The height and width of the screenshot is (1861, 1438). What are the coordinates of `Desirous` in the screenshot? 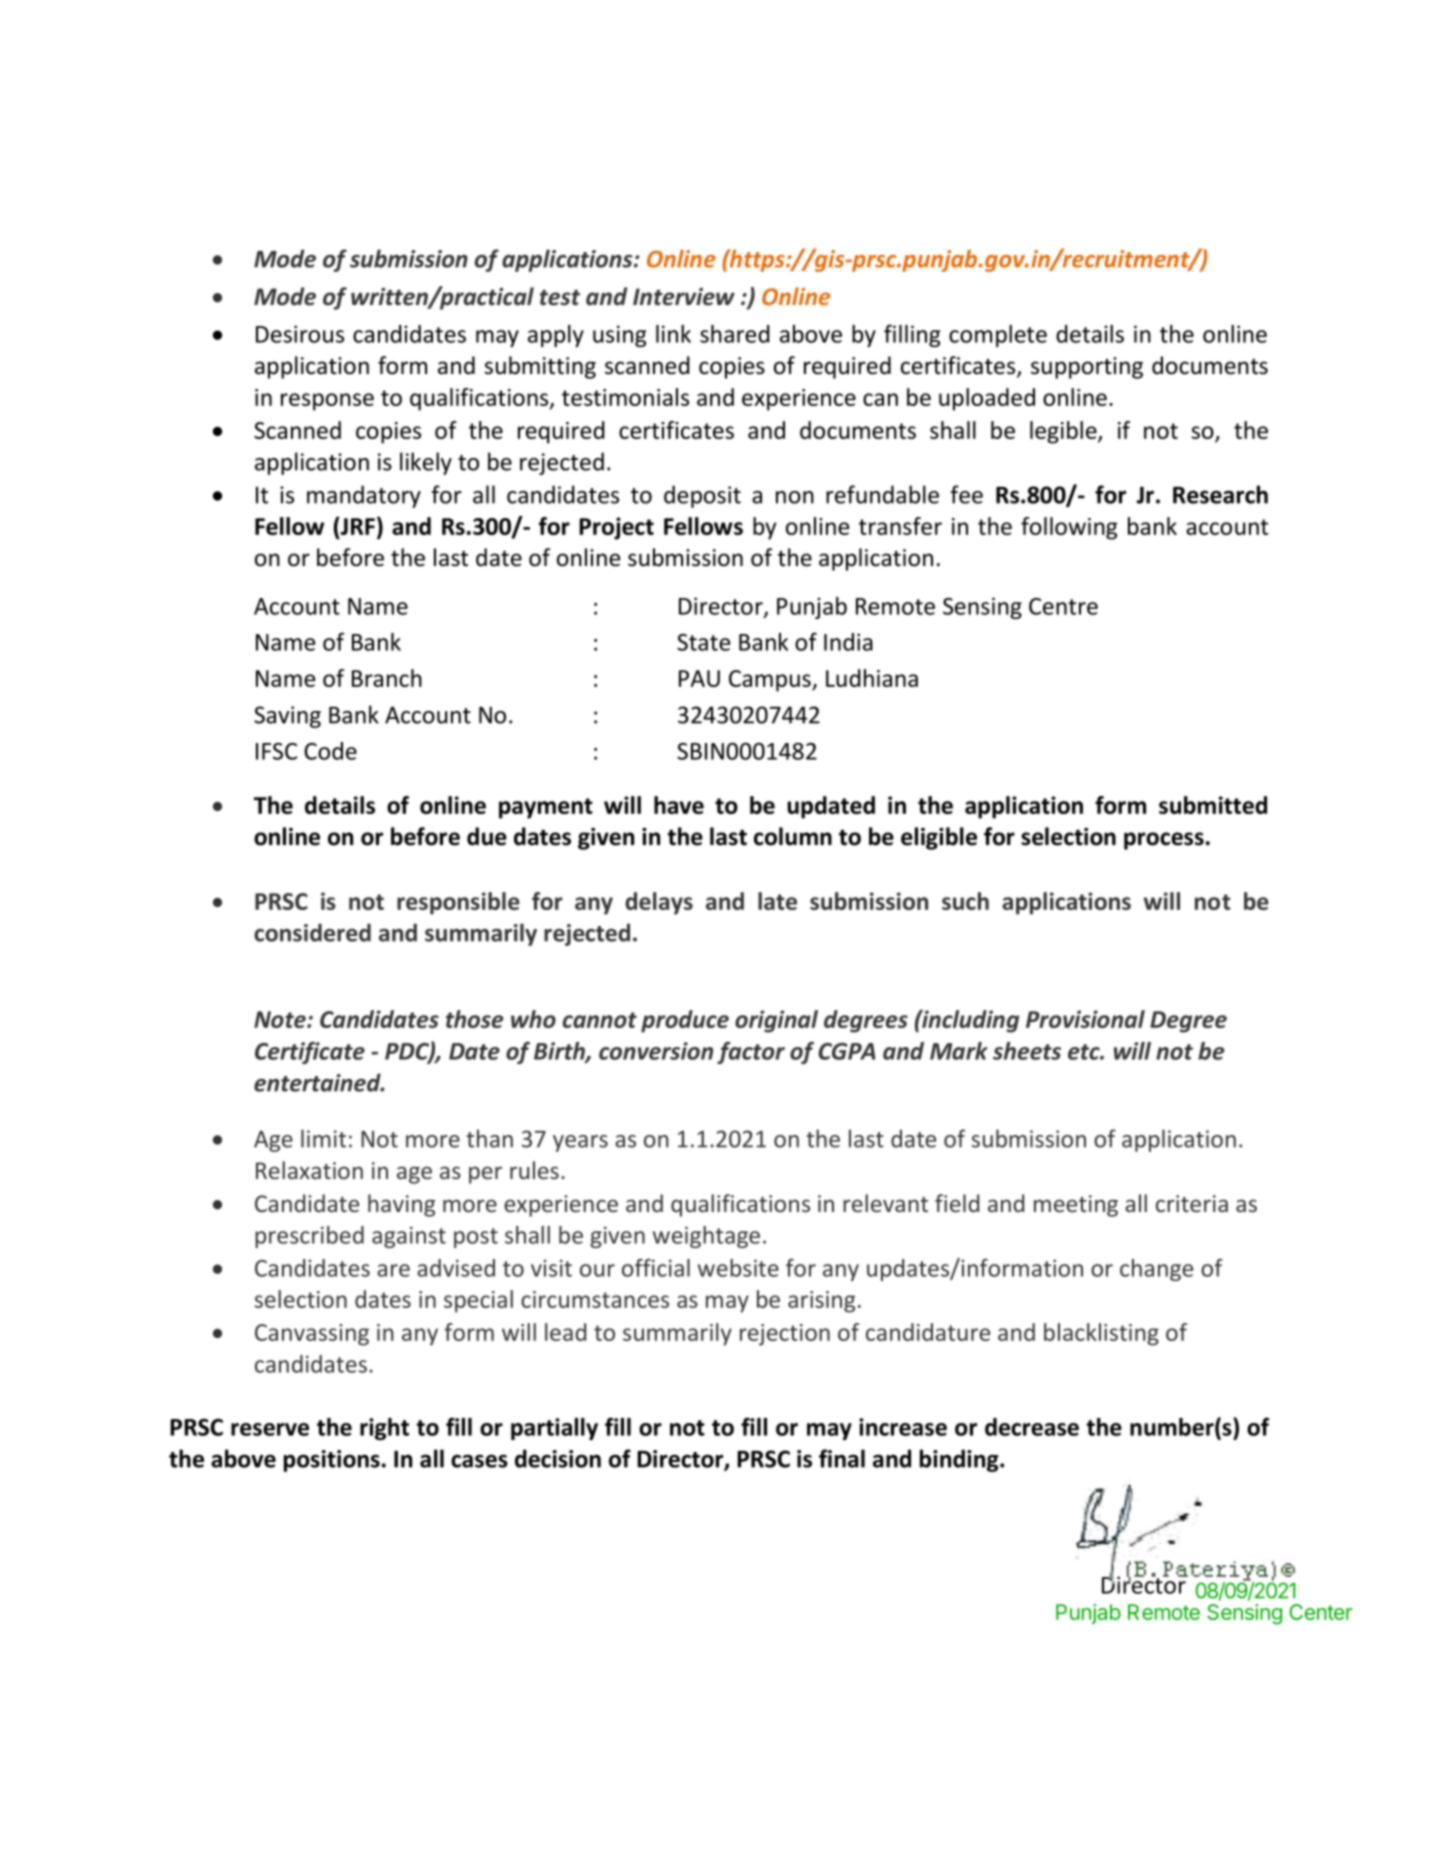 It's located at (300, 334).
